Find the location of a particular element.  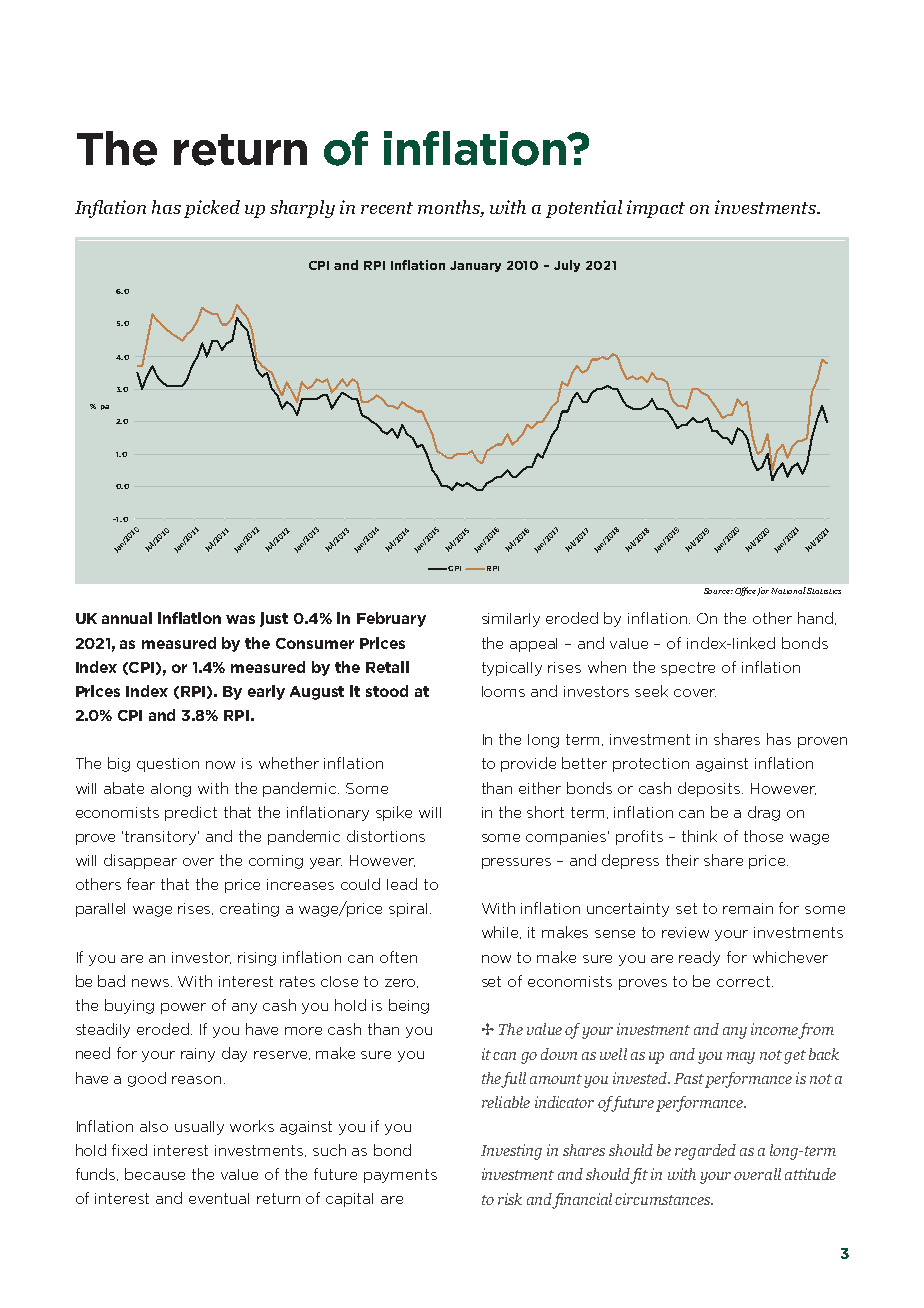

impact is located at coordinates (656, 209).
